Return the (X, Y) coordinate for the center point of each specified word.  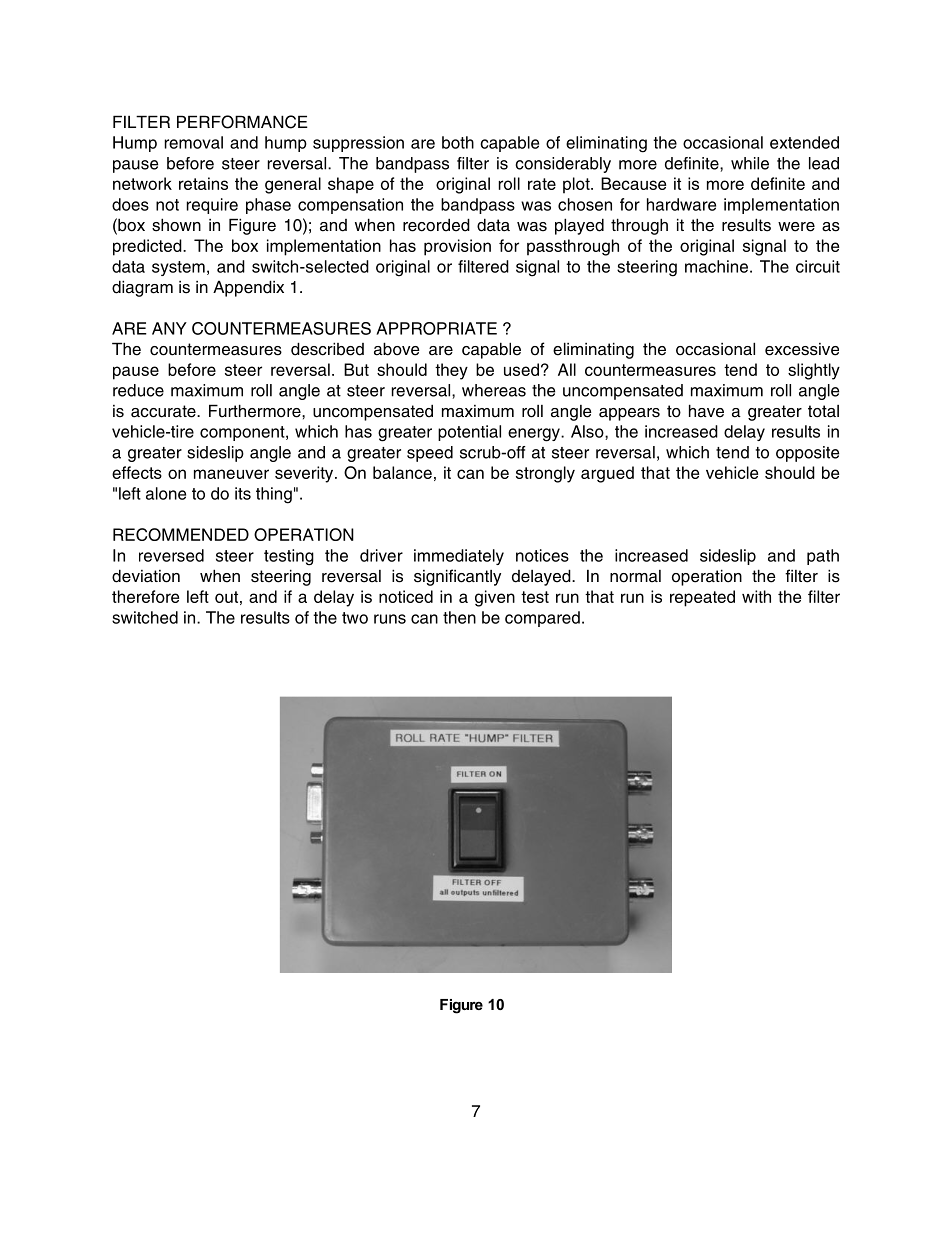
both (458, 142)
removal (194, 142)
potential (469, 433)
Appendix (248, 288)
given (495, 598)
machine (716, 266)
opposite (807, 454)
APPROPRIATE (436, 328)
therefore (145, 596)
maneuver (231, 474)
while (750, 163)
